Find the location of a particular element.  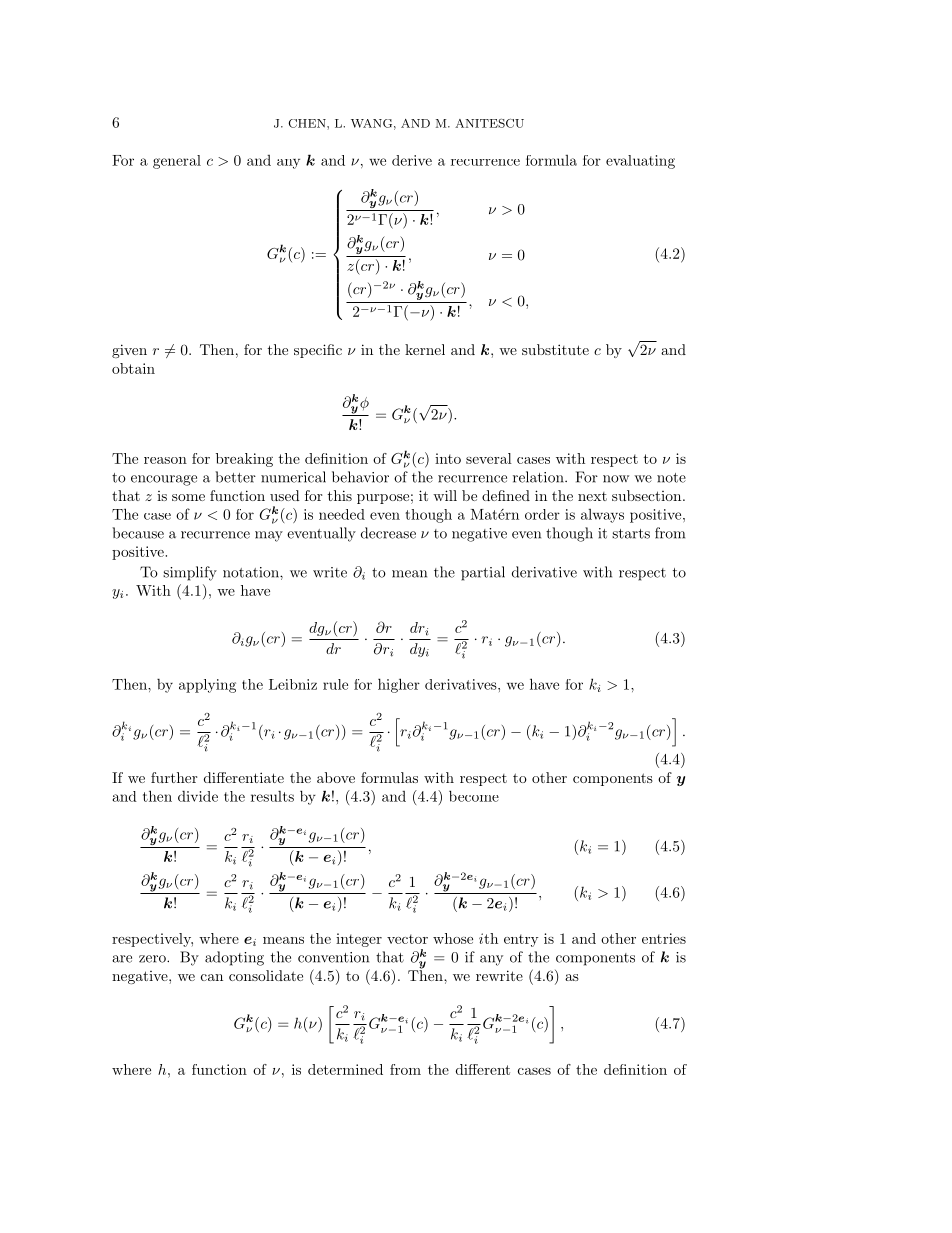

now is located at coordinates (616, 479).
